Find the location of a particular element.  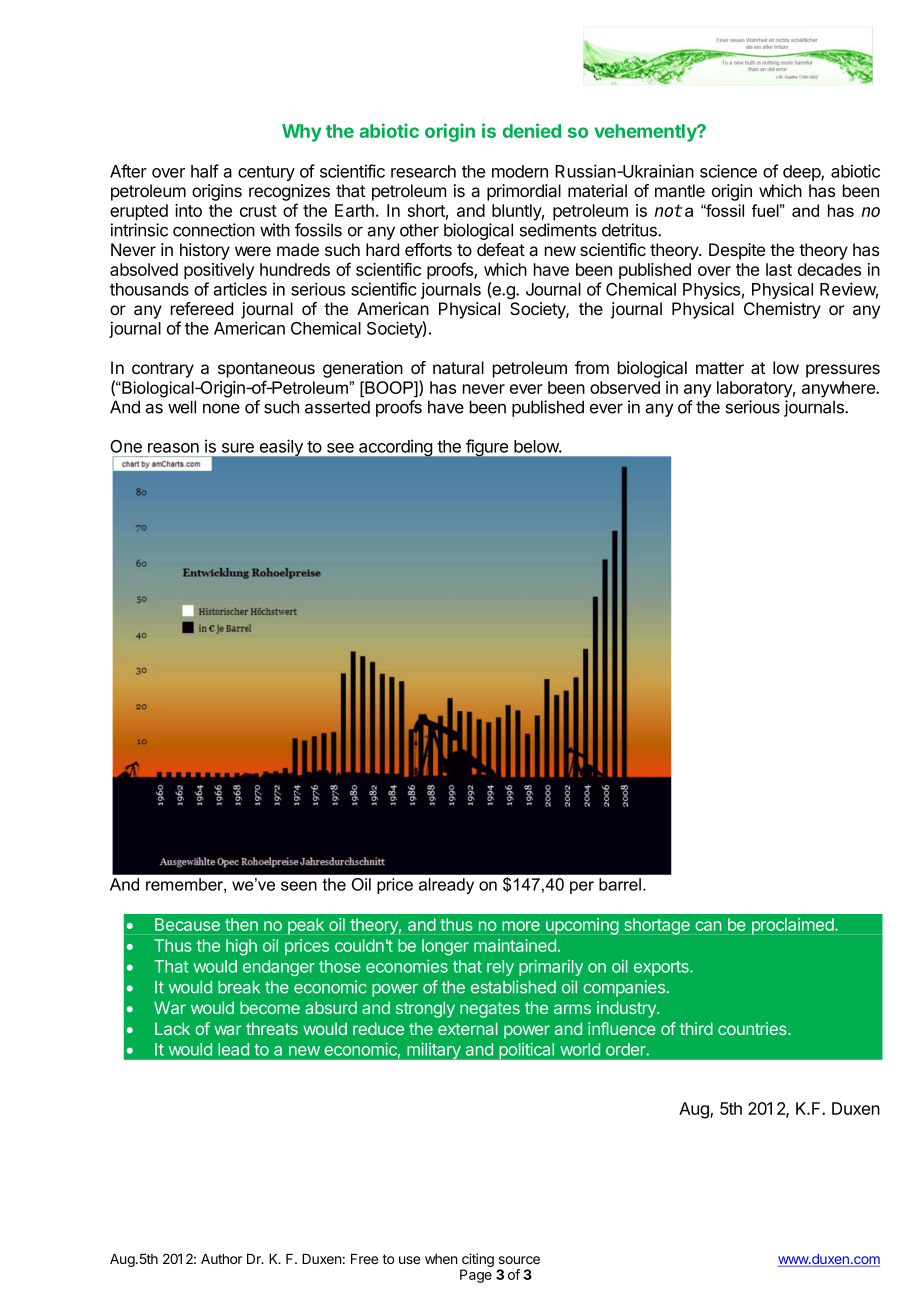

seen is located at coordinates (299, 886).
